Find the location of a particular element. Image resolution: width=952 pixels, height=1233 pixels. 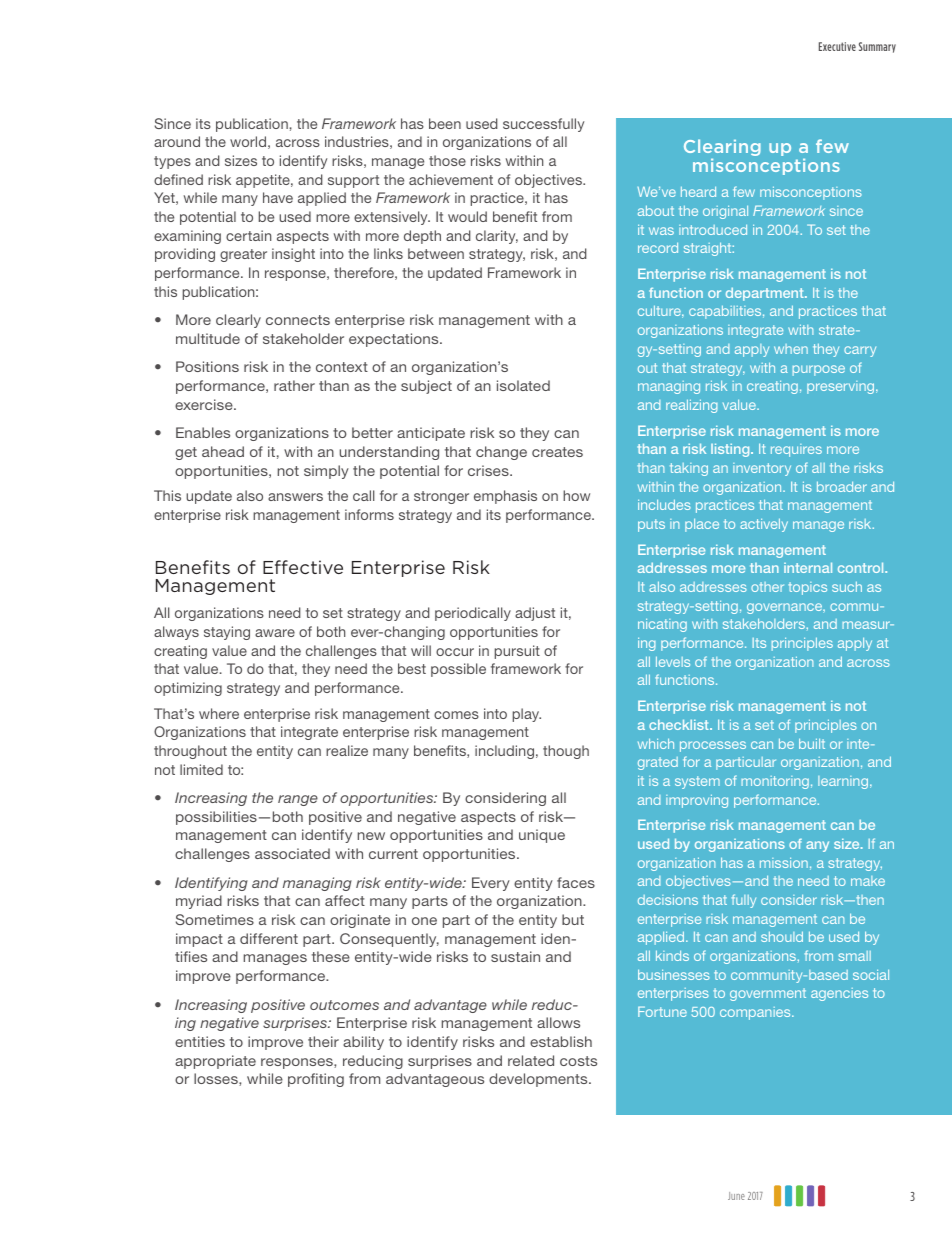

topics is located at coordinates (807, 588).
